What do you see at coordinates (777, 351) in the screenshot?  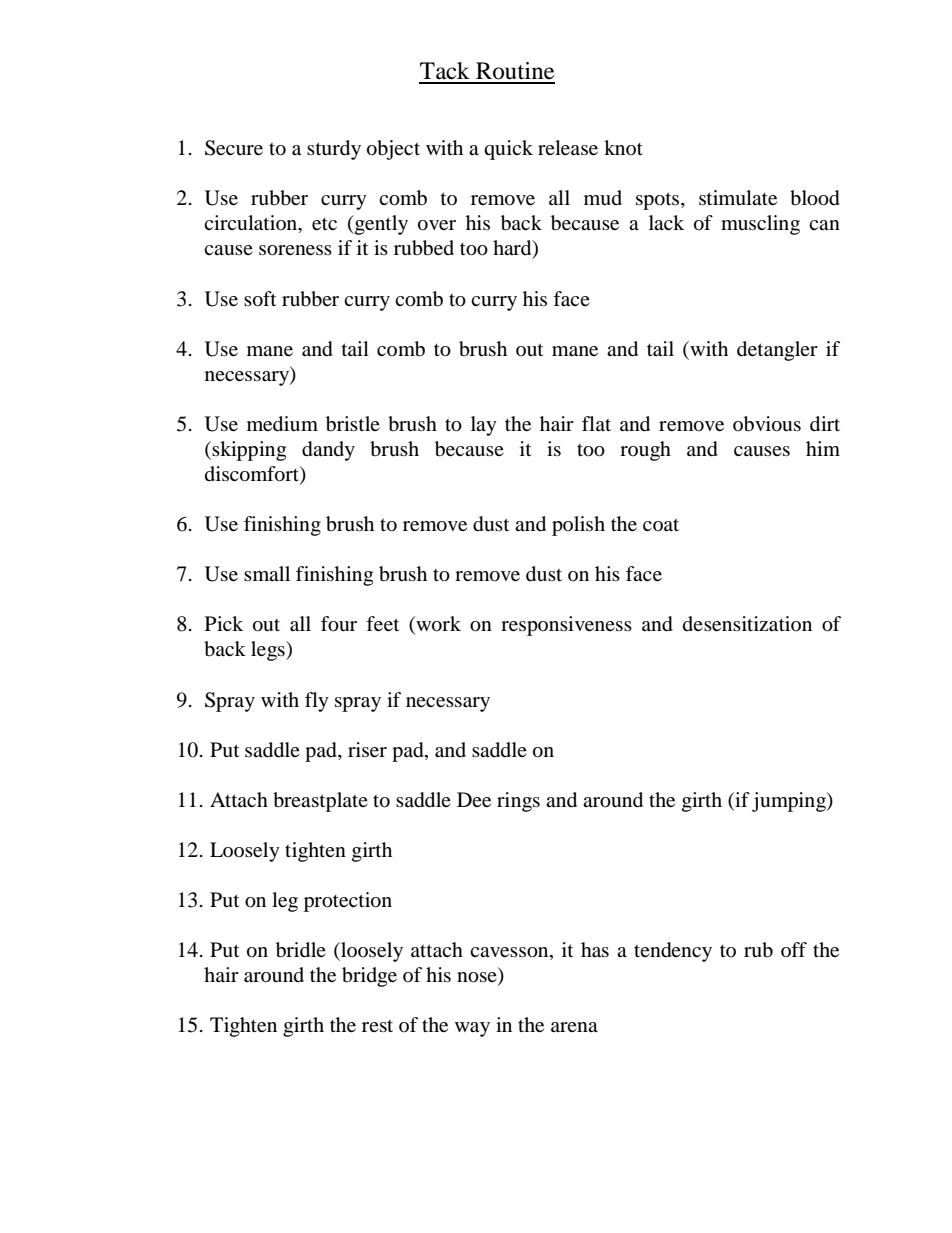 I see `detangler` at bounding box center [777, 351].
